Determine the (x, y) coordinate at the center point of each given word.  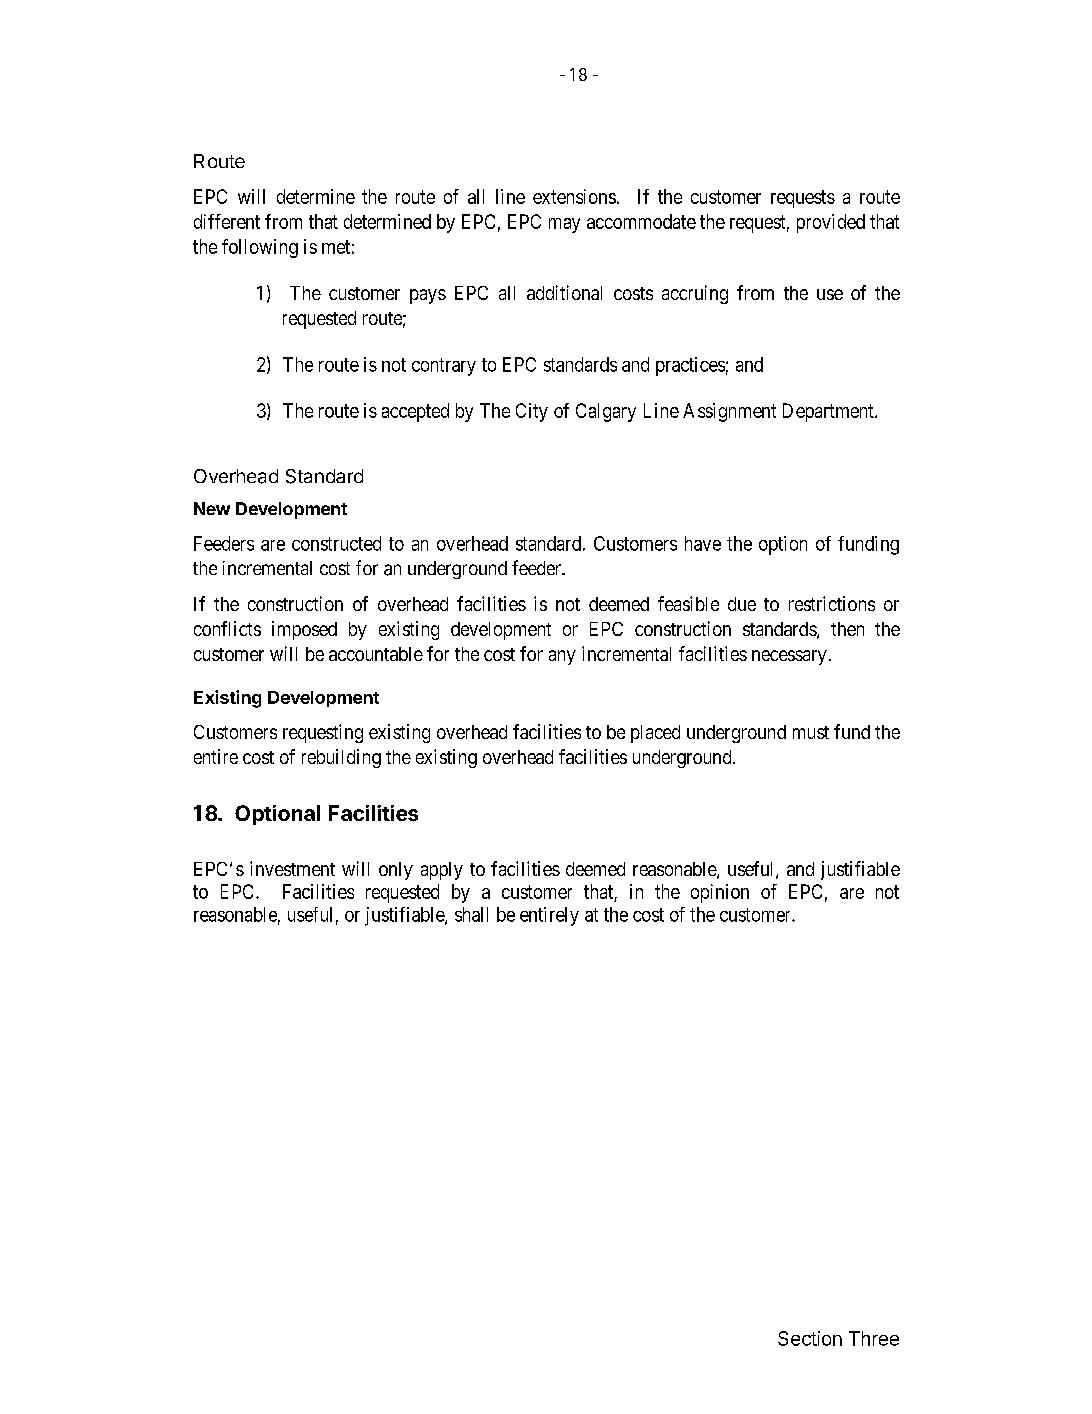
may (564, 225)
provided (831, 223)
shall (471, 914)
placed (655, 734)
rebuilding (341, 758)
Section (810, 1338)
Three (874, 1338)
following (260, 248)
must (811, 732)
